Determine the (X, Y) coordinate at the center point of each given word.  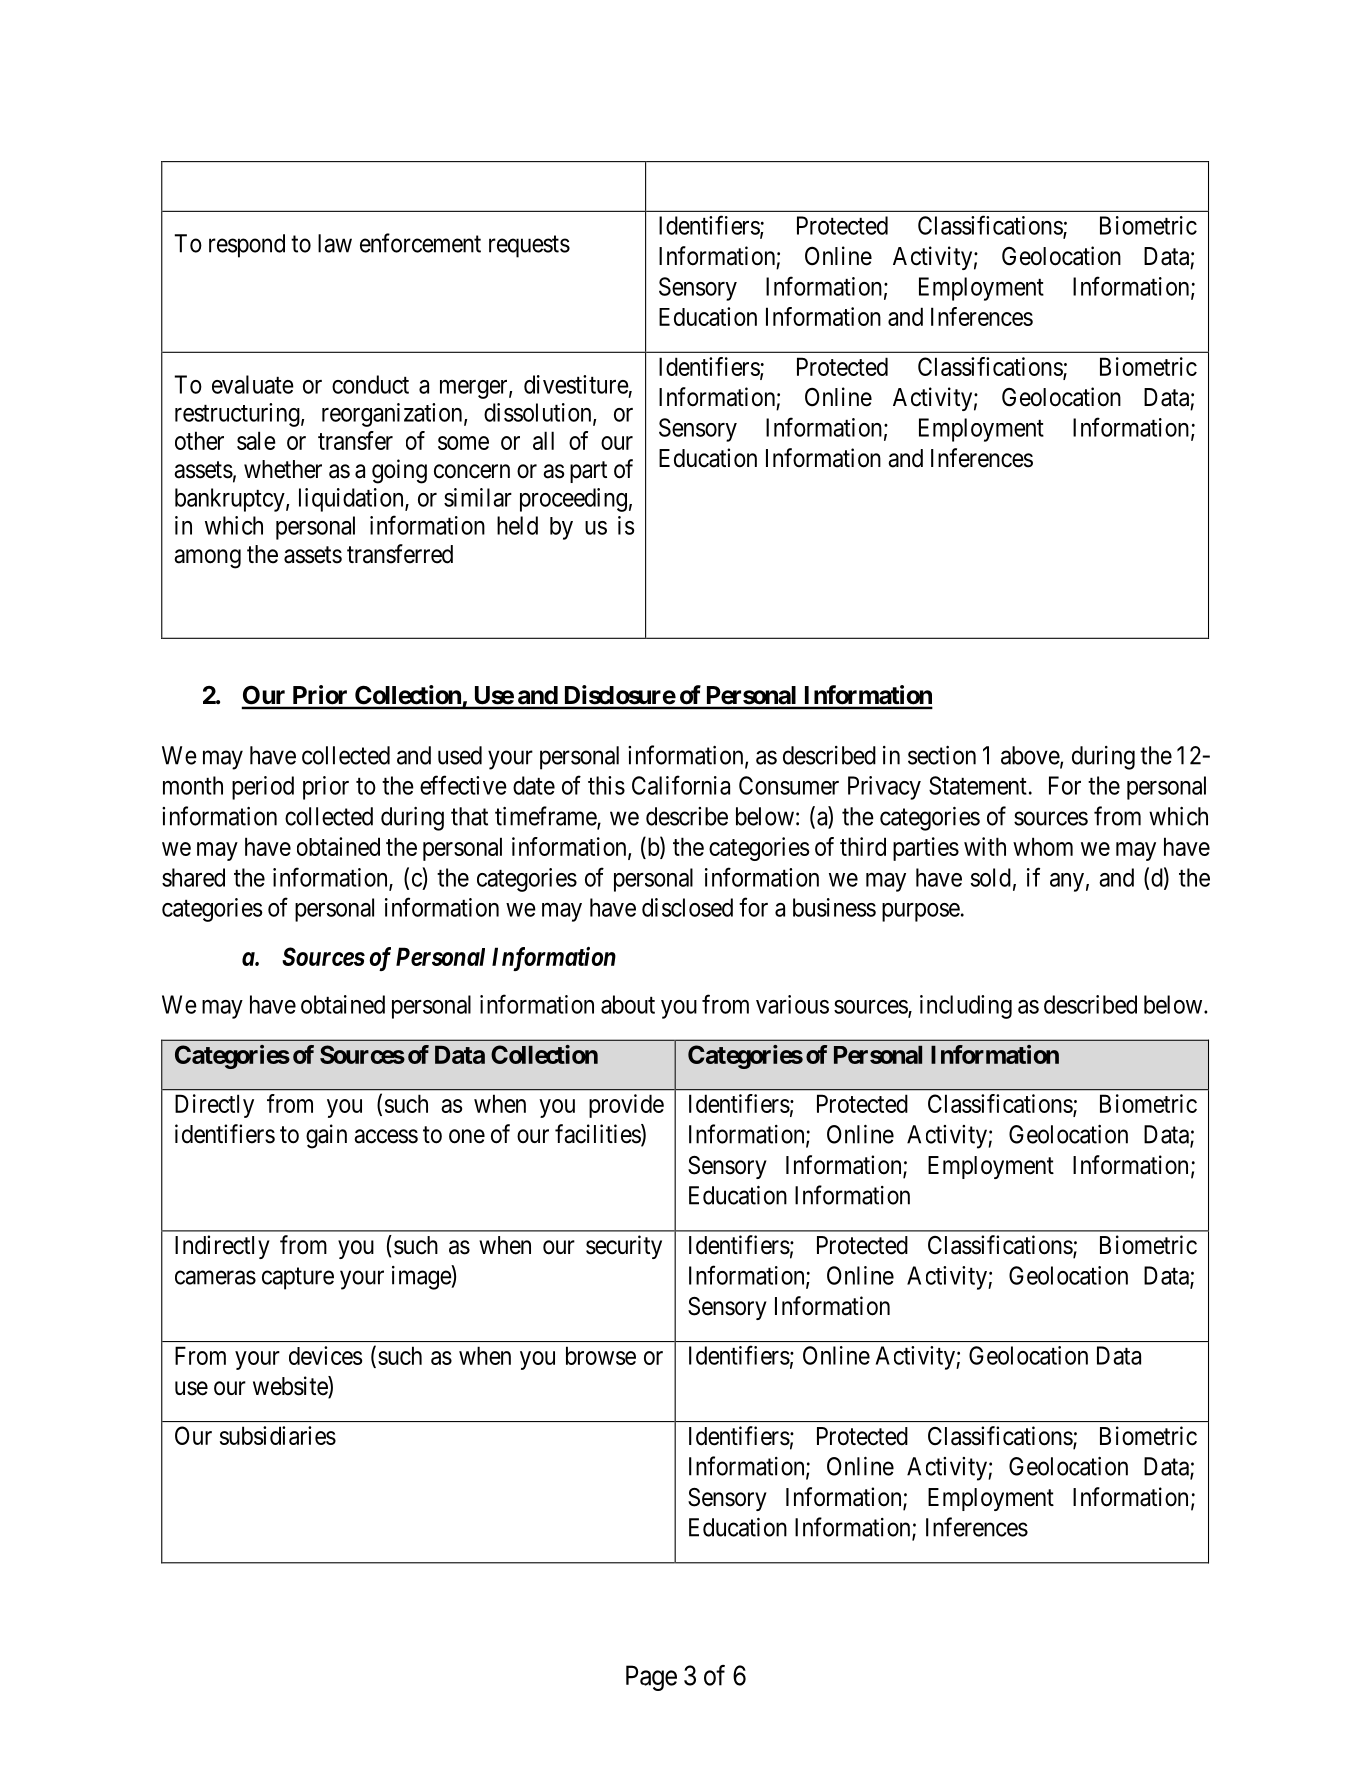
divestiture (576, 384)
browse (601, 1355)
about (628, 1004)
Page (651, 1678)
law (335, 243)
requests (529, 246)
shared (193, 877)
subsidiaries (278, 1435)
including (966, 1007)
